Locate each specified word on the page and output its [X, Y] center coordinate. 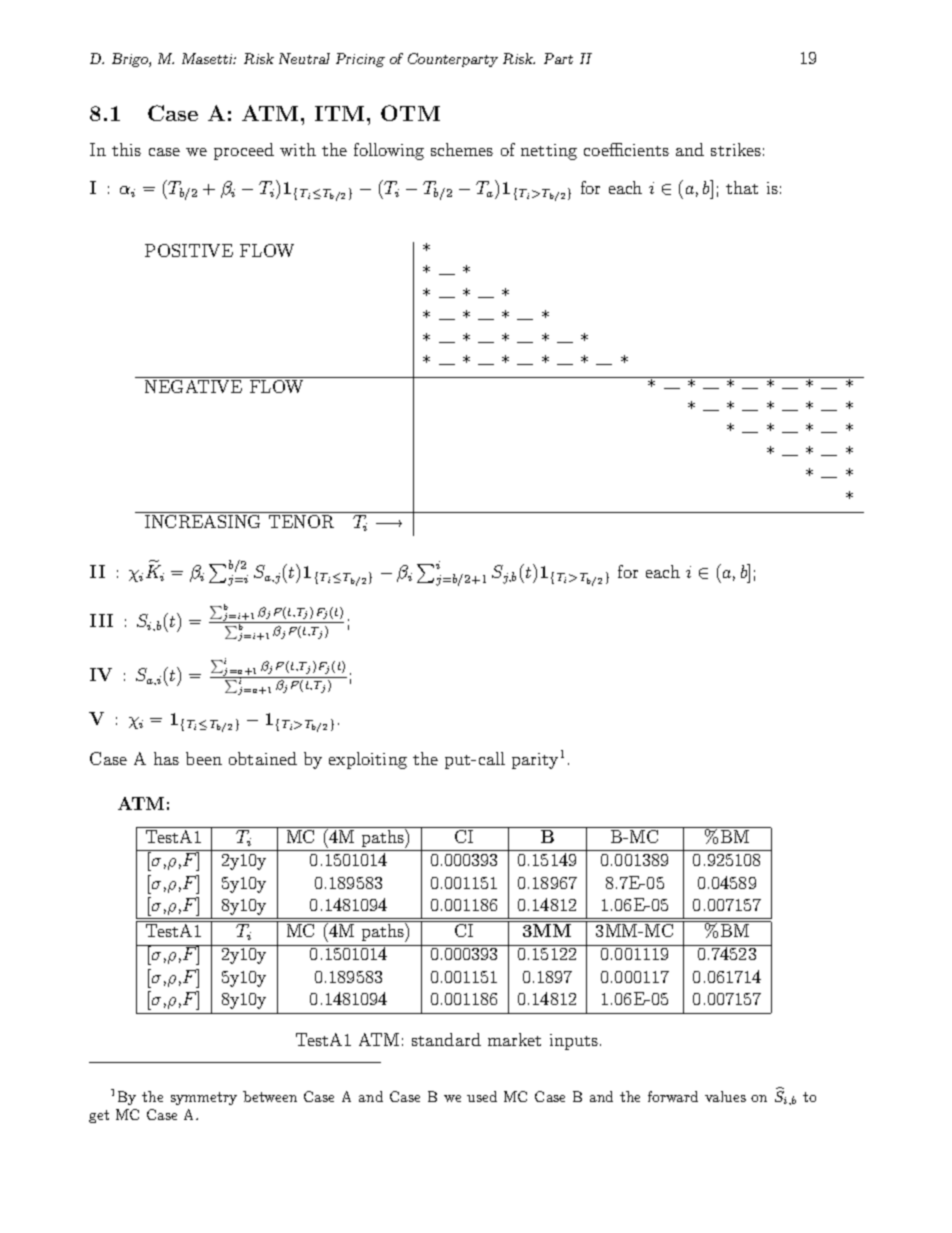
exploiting [368, 760]
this [126, 149]
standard [446, 1039]
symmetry [204, 1098]
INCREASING [202, 521]
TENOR [301, 521]
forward [673, 1096]
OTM [410, 113]
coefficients [626, 149]
